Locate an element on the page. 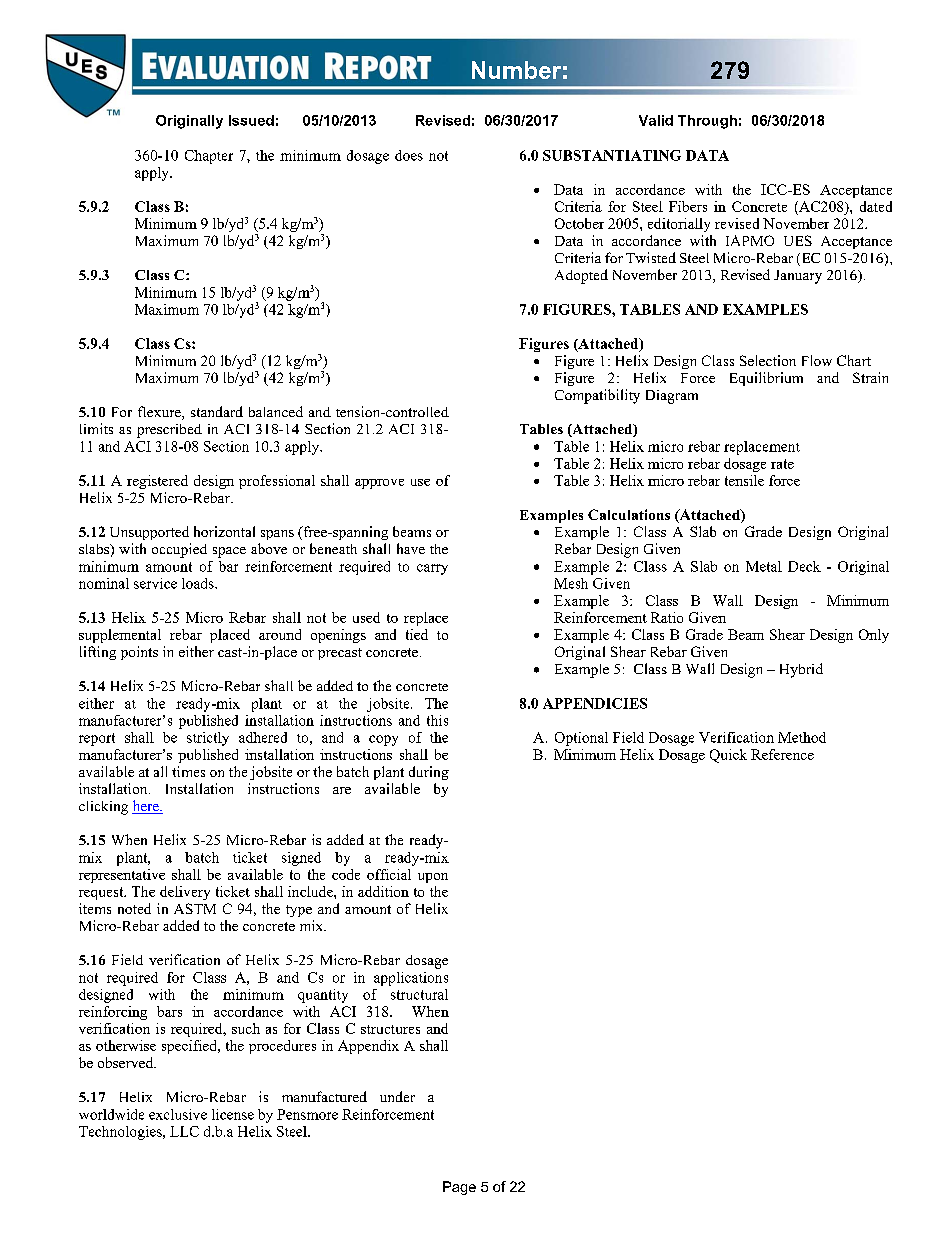  does is located at coordinates (409, 155).
